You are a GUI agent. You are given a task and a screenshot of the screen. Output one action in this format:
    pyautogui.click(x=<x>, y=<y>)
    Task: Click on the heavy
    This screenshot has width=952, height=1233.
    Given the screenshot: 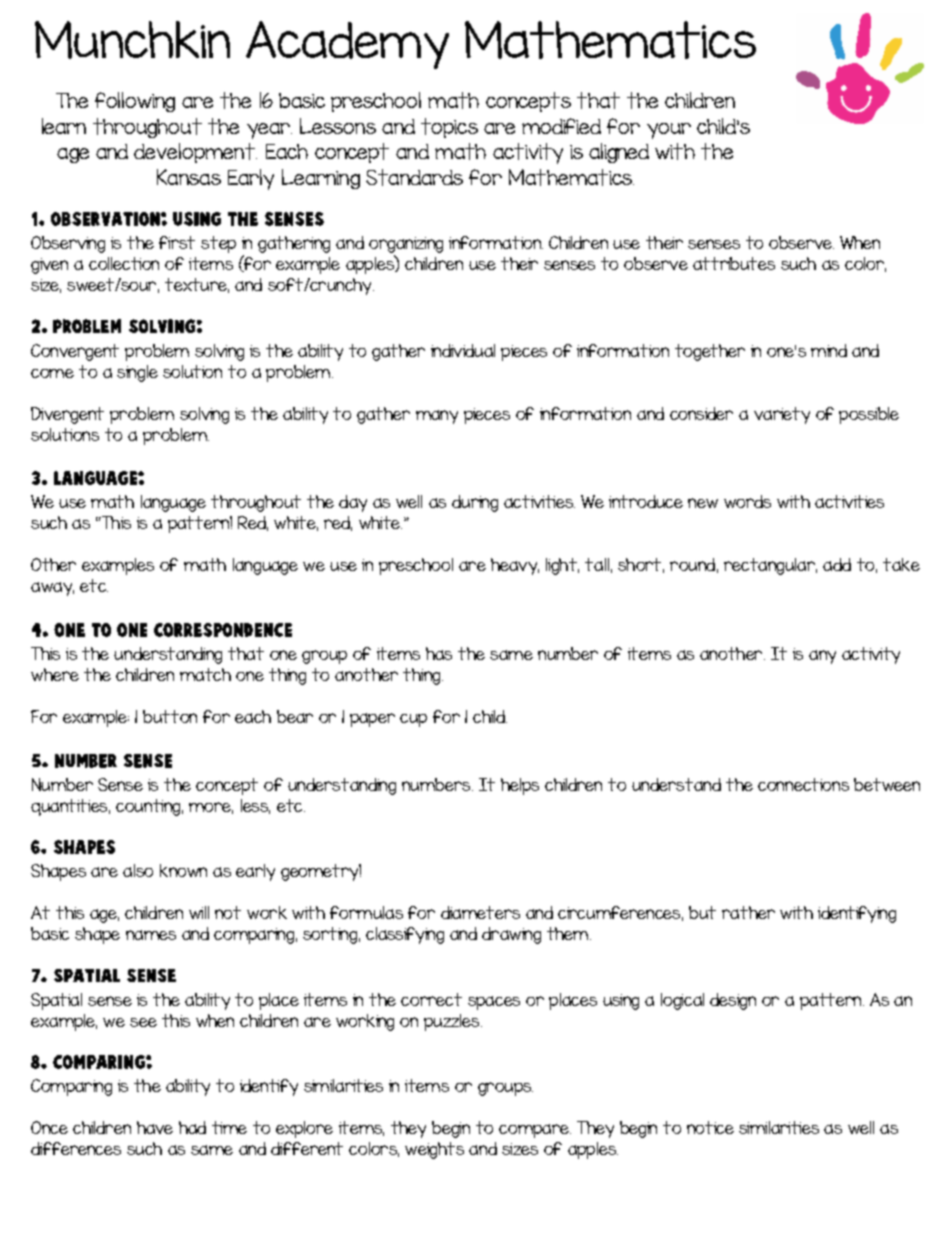 What is the action you would take?
    pyautogui.click(x=515, y=566)
